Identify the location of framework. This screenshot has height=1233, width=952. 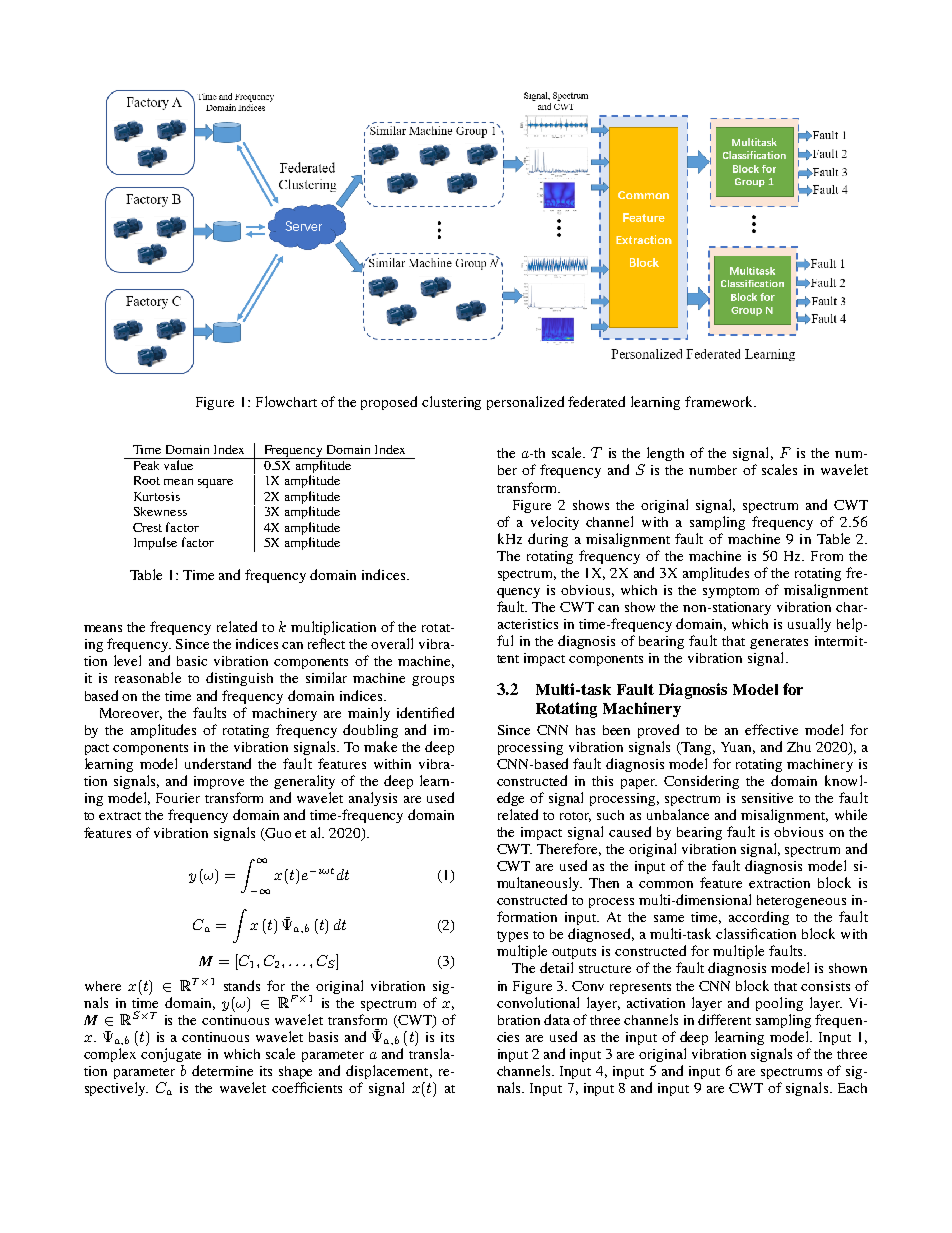
(720, 401).
